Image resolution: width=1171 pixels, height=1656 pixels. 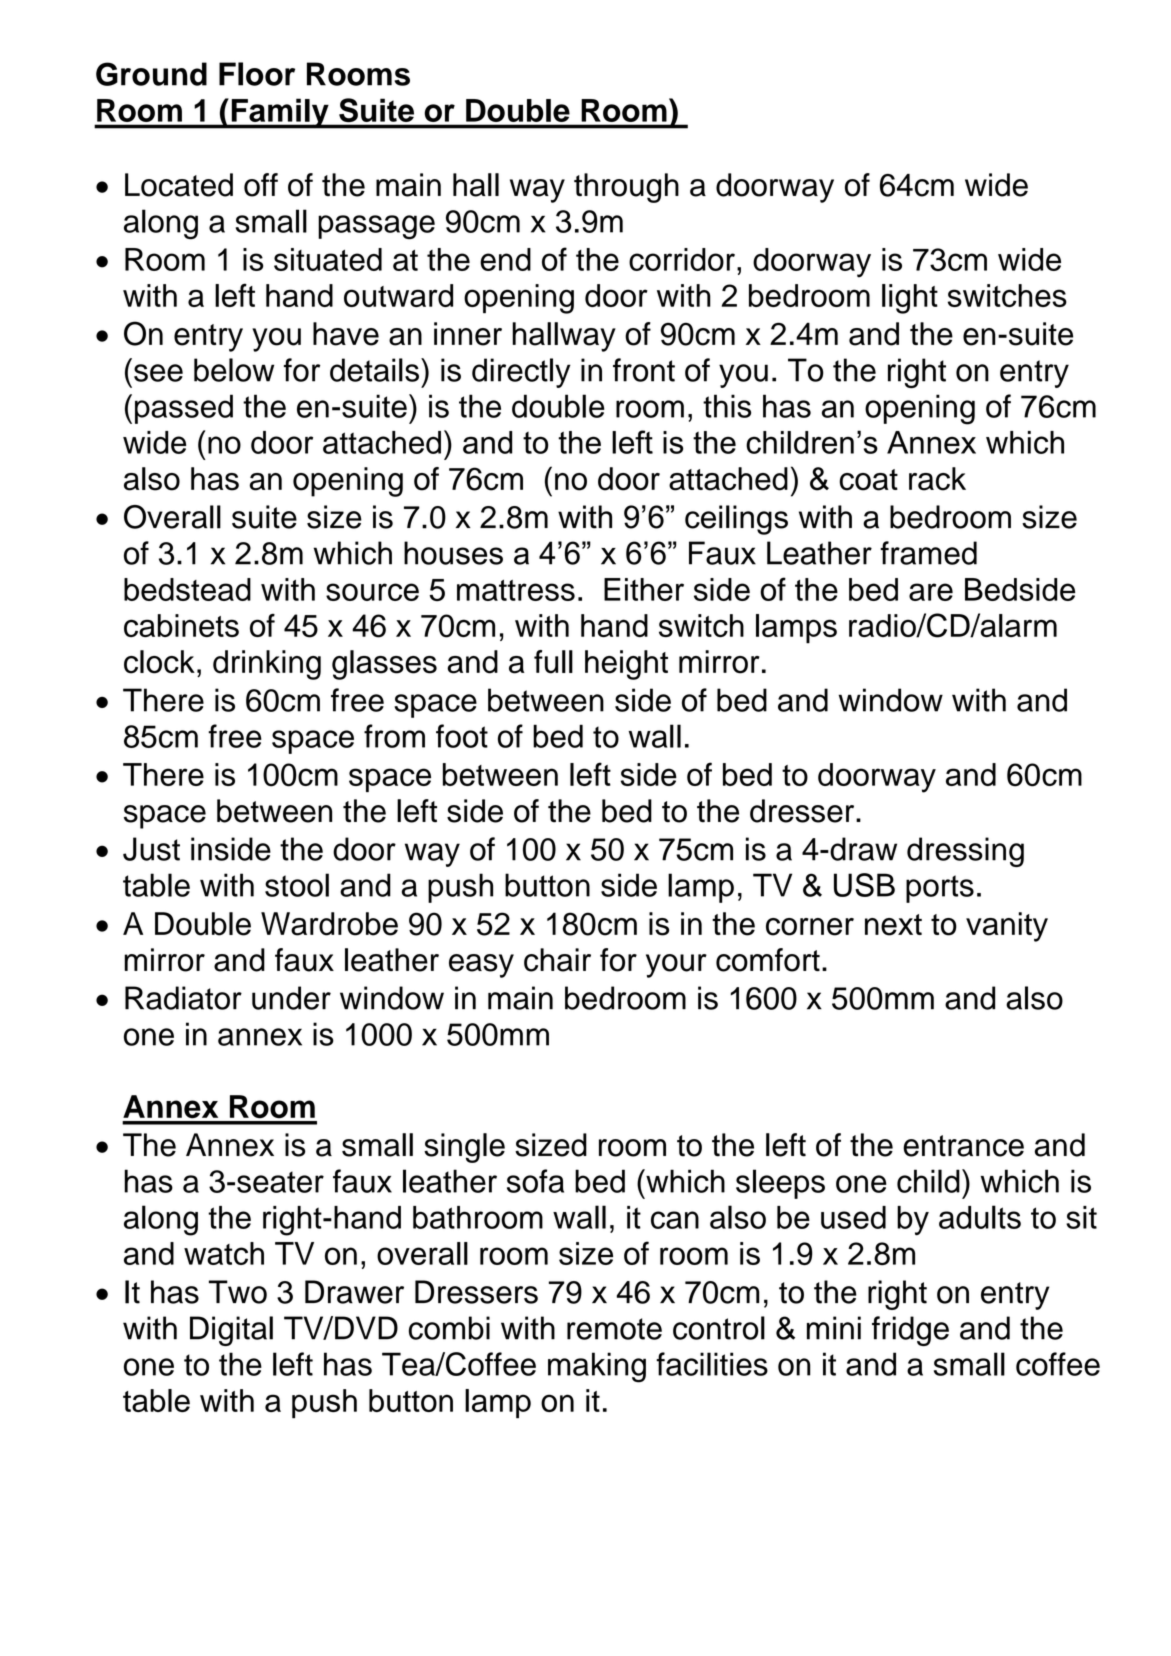 I want to click on Digital, so click(x=231, y=1331).
